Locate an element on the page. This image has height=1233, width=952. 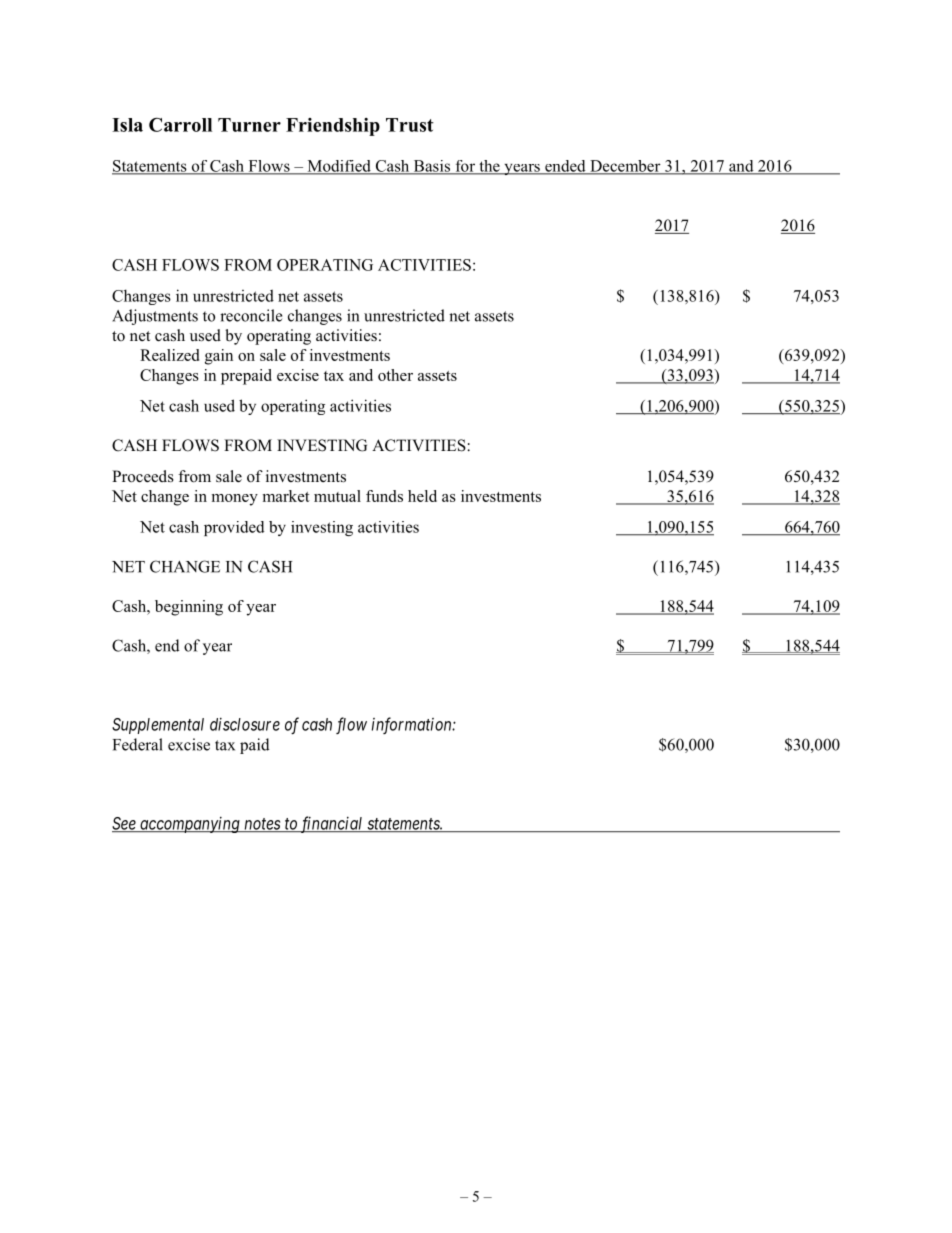
Trust is located at coordinates (410, 125).
